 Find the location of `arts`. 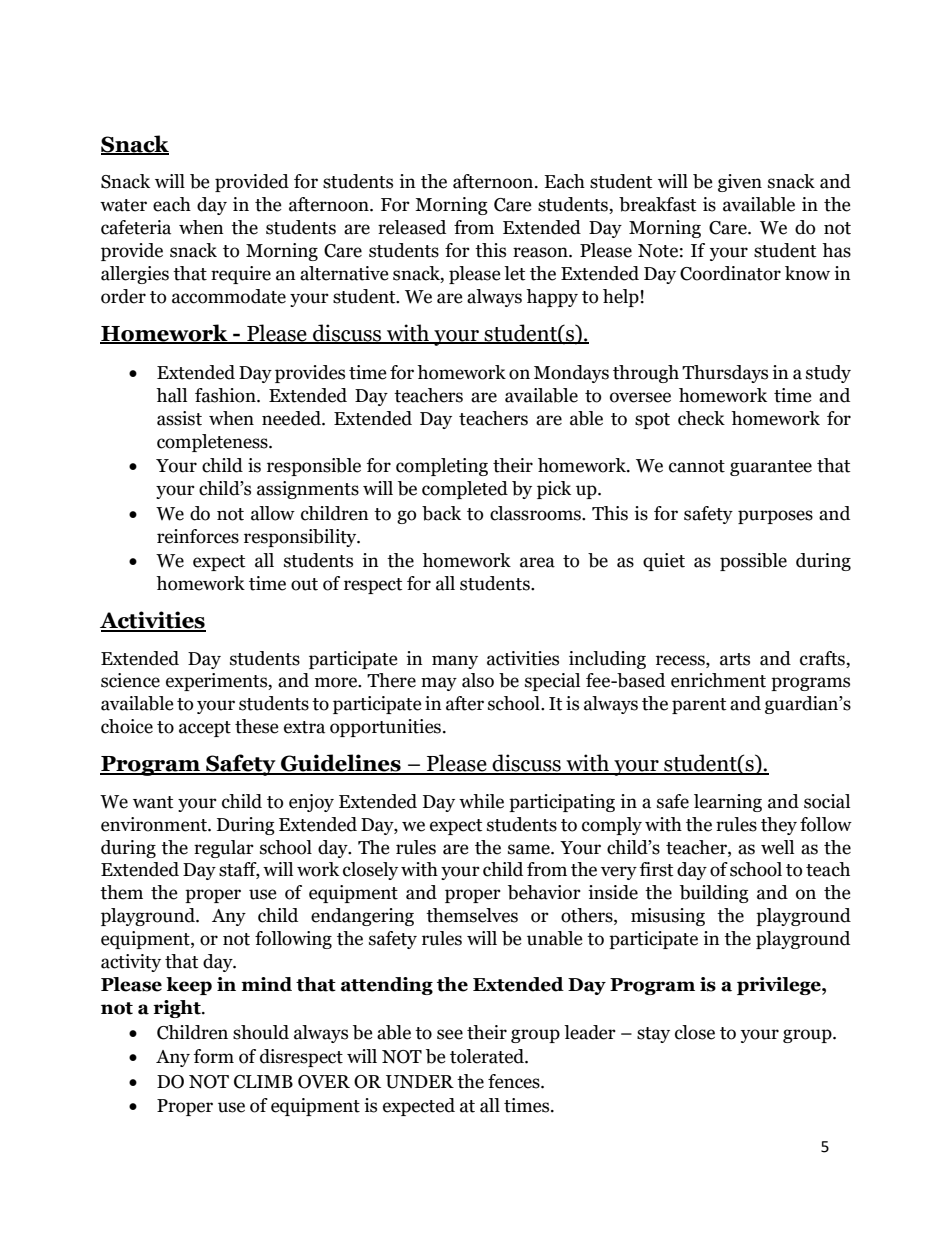

arts is located at coordinates (735, 659).
